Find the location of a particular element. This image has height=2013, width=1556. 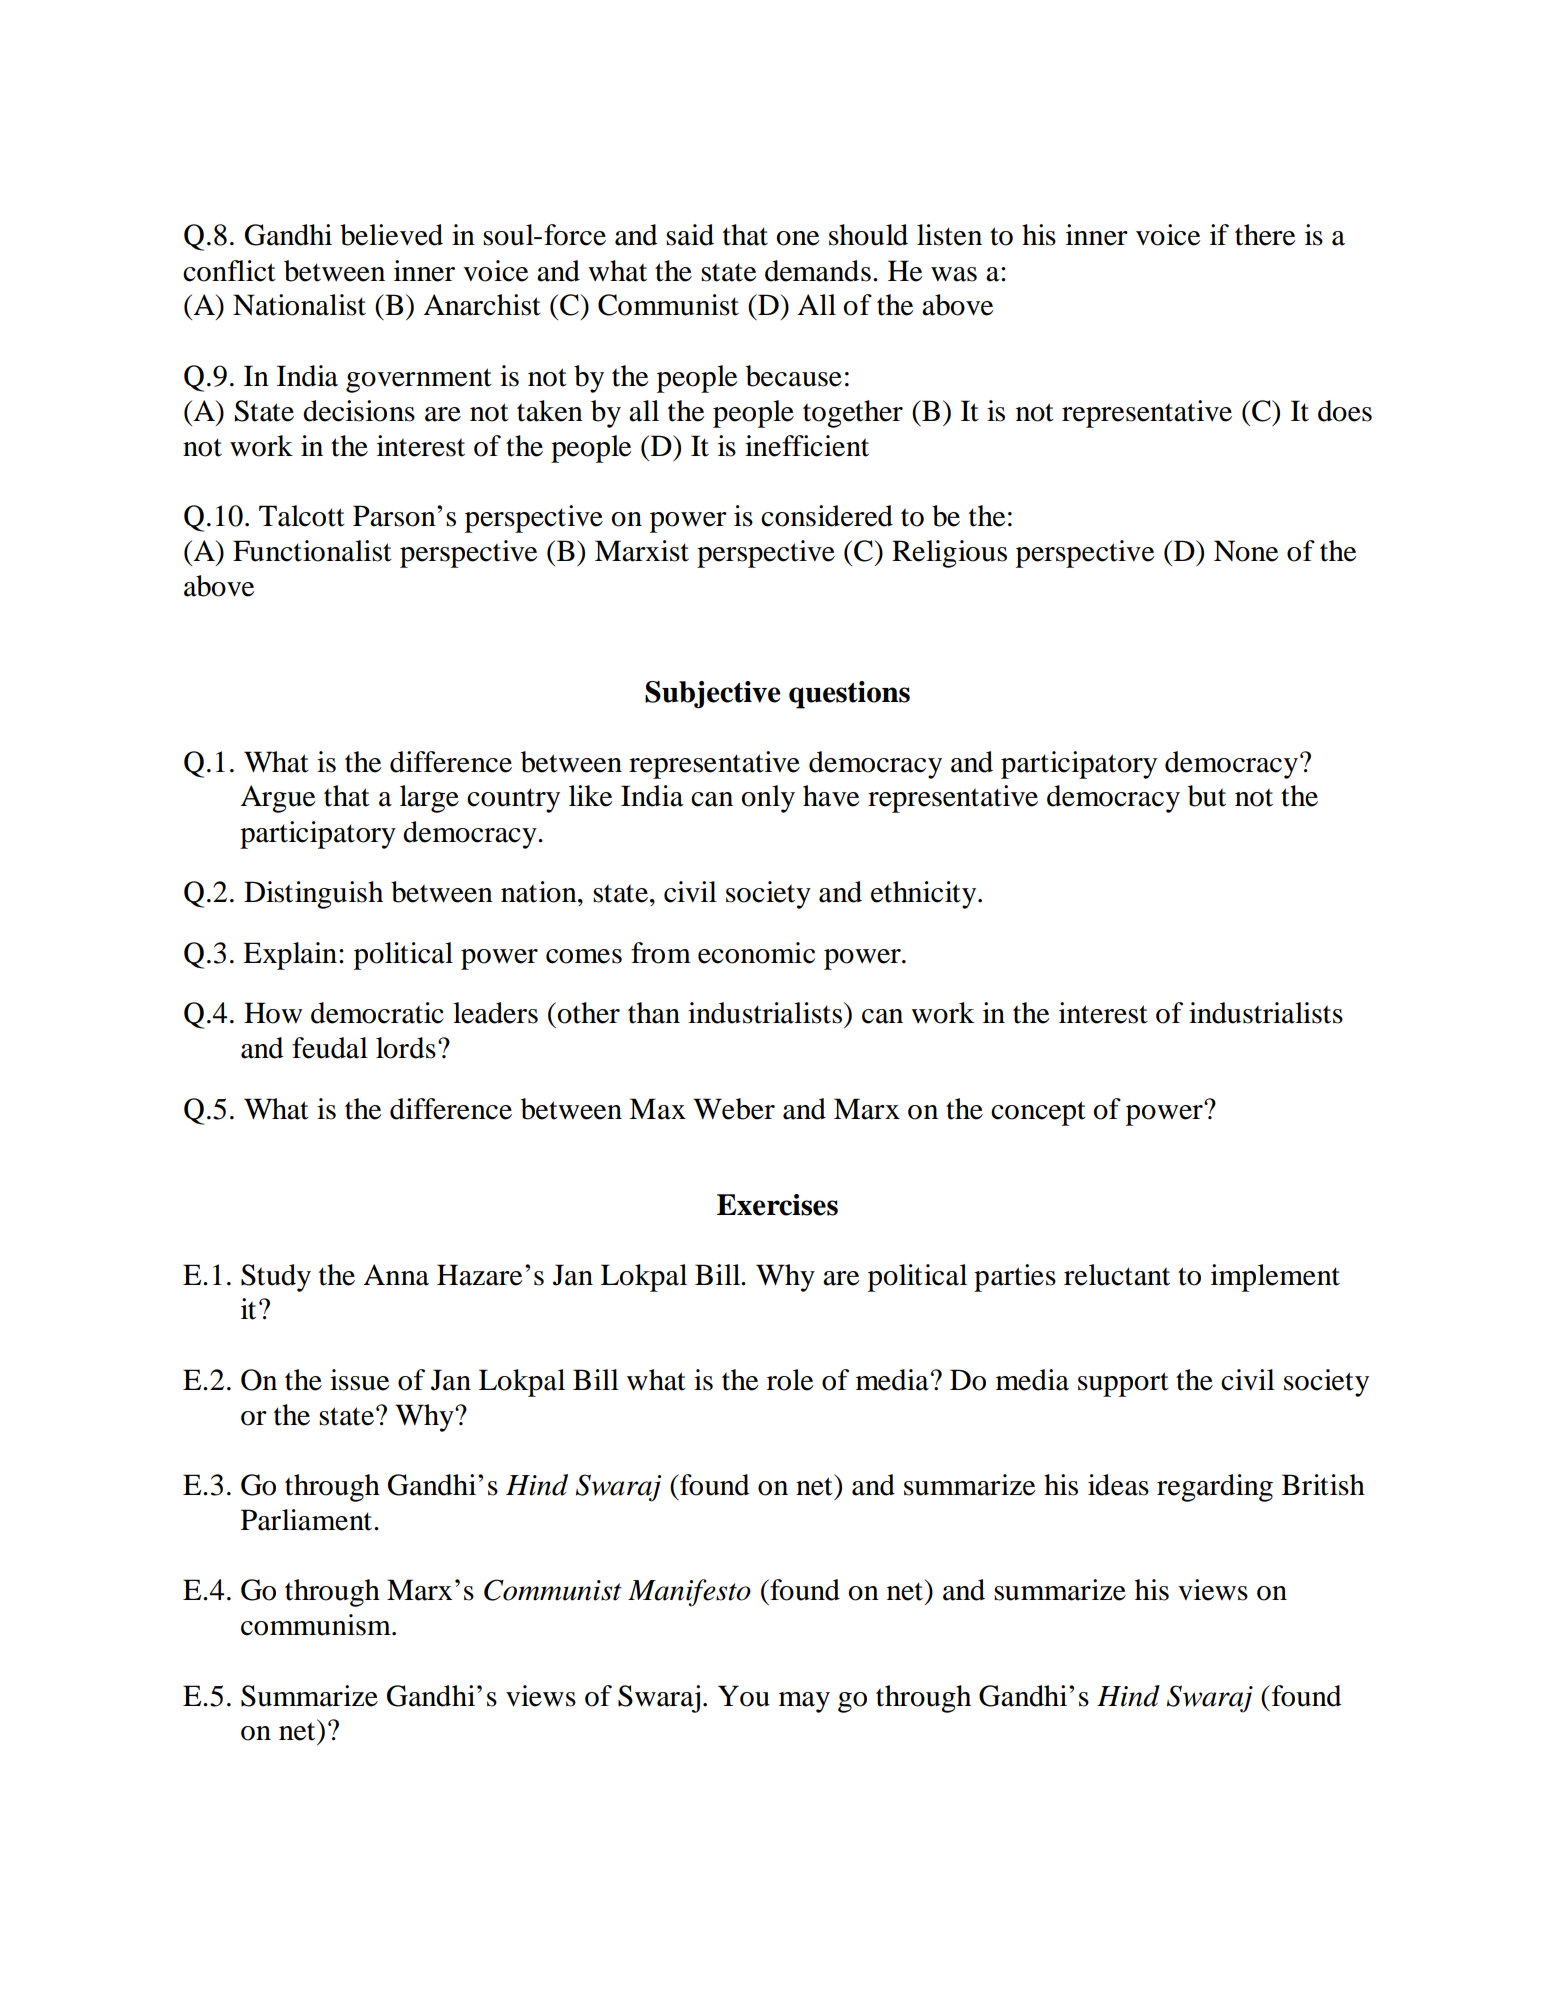

demands is located at coordinates (818, 271).
